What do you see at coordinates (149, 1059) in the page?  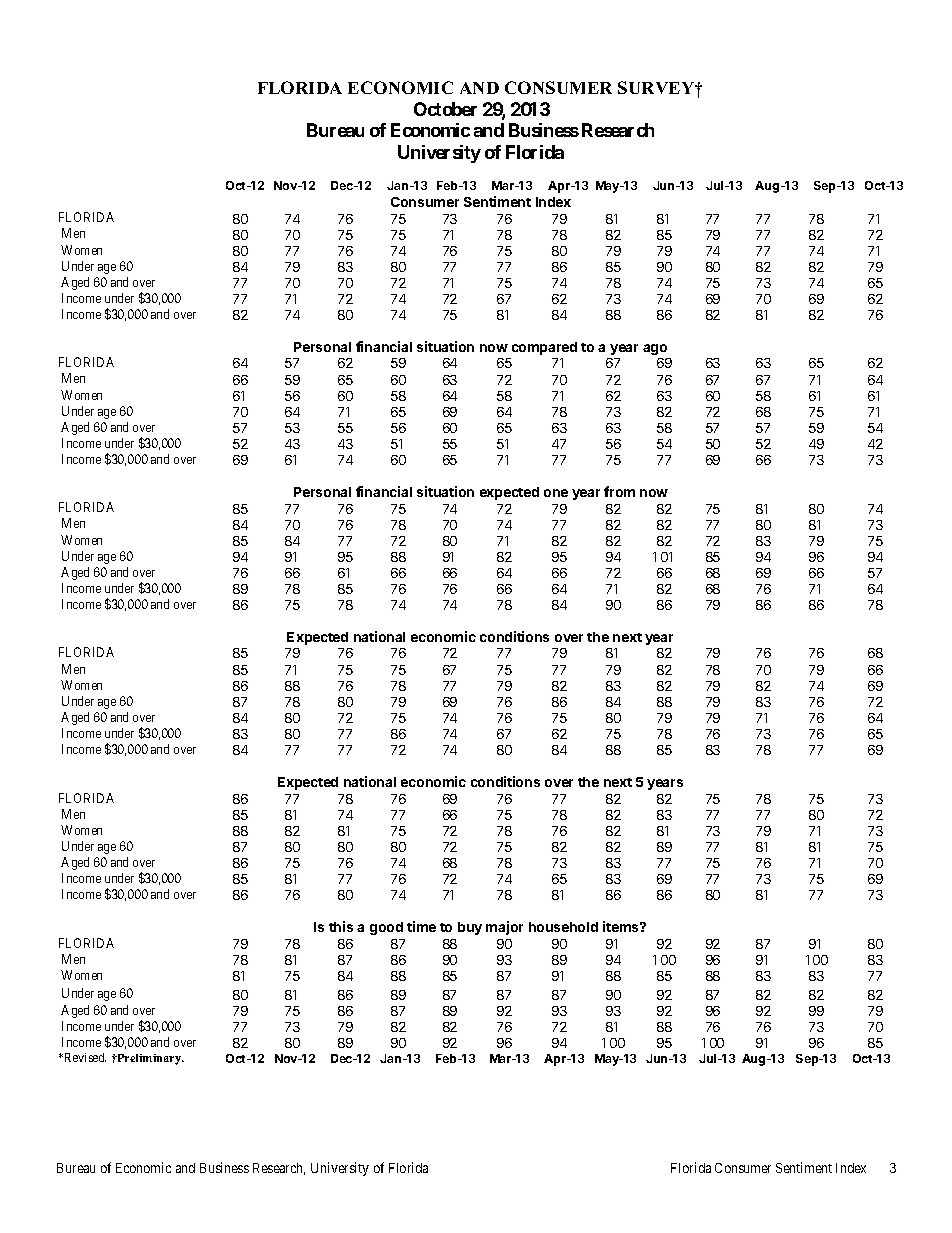 I see `Preliminary` at bounding box center [149, 1059].
